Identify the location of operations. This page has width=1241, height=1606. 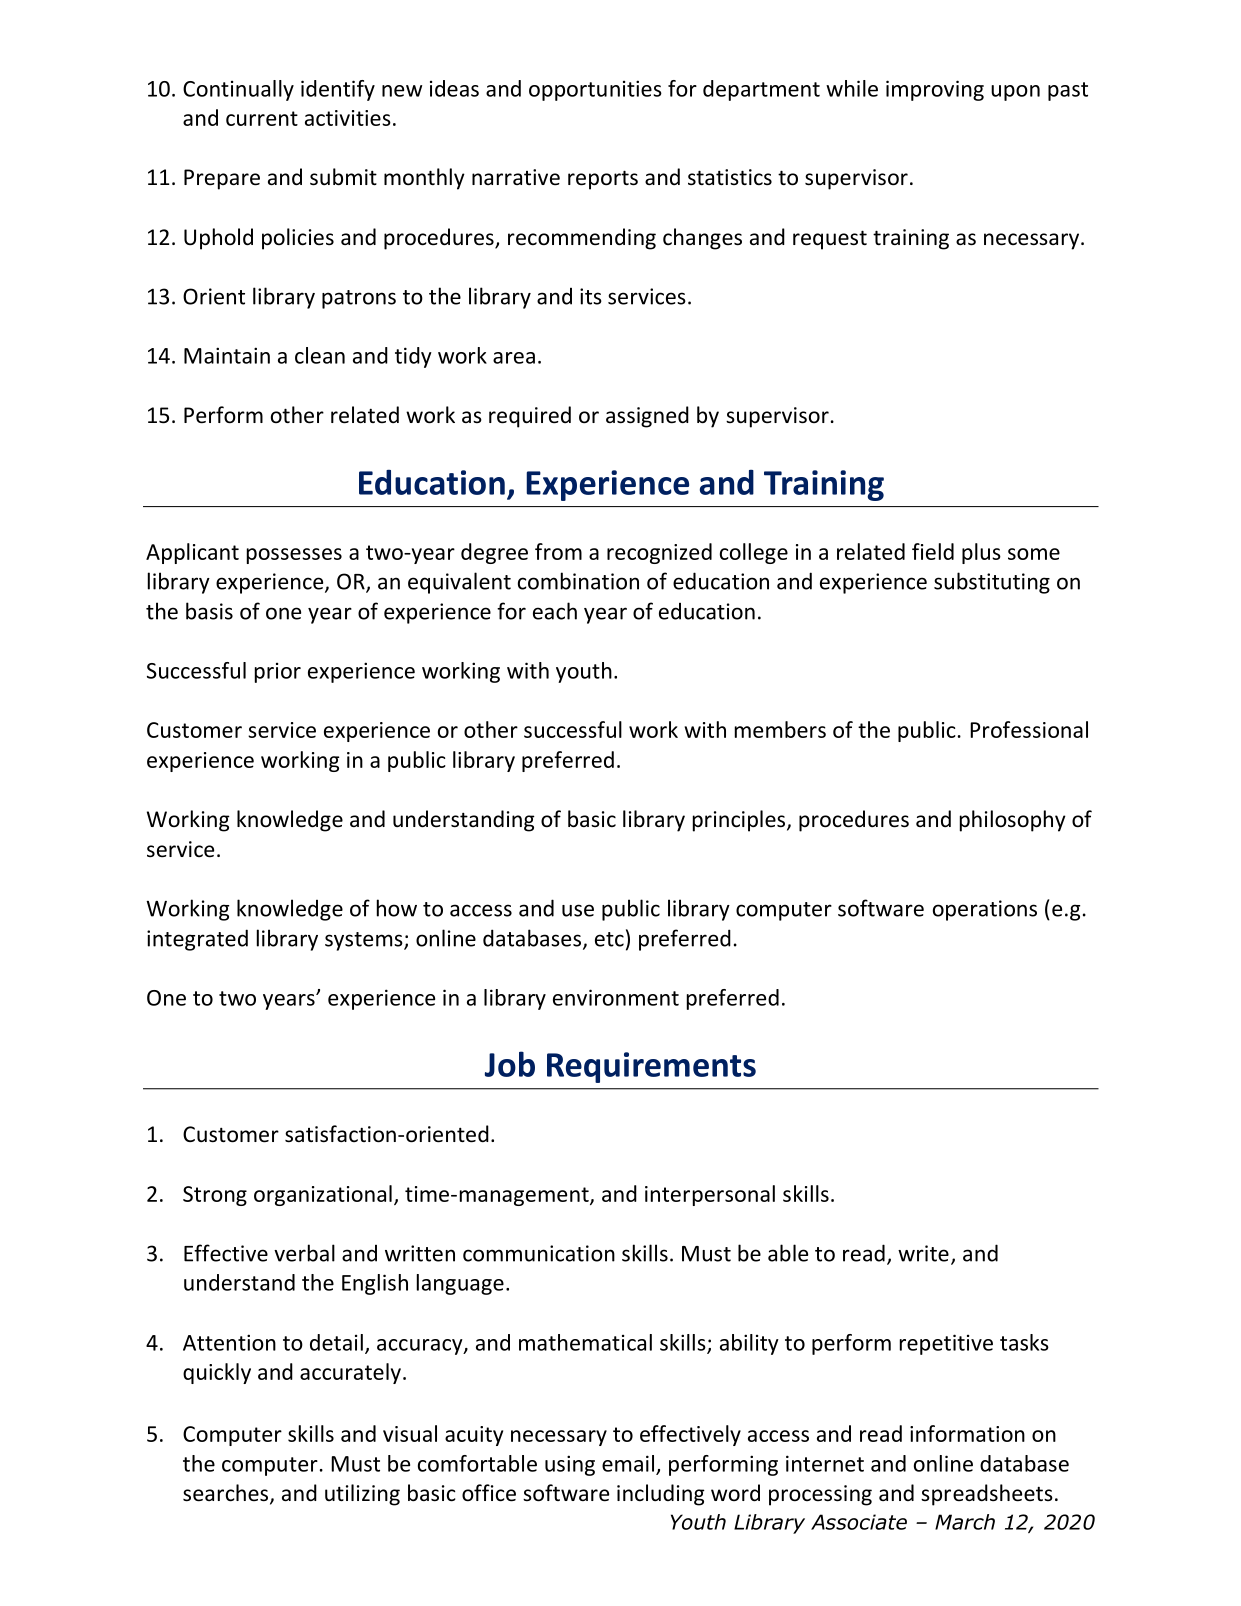
(985, 910).
